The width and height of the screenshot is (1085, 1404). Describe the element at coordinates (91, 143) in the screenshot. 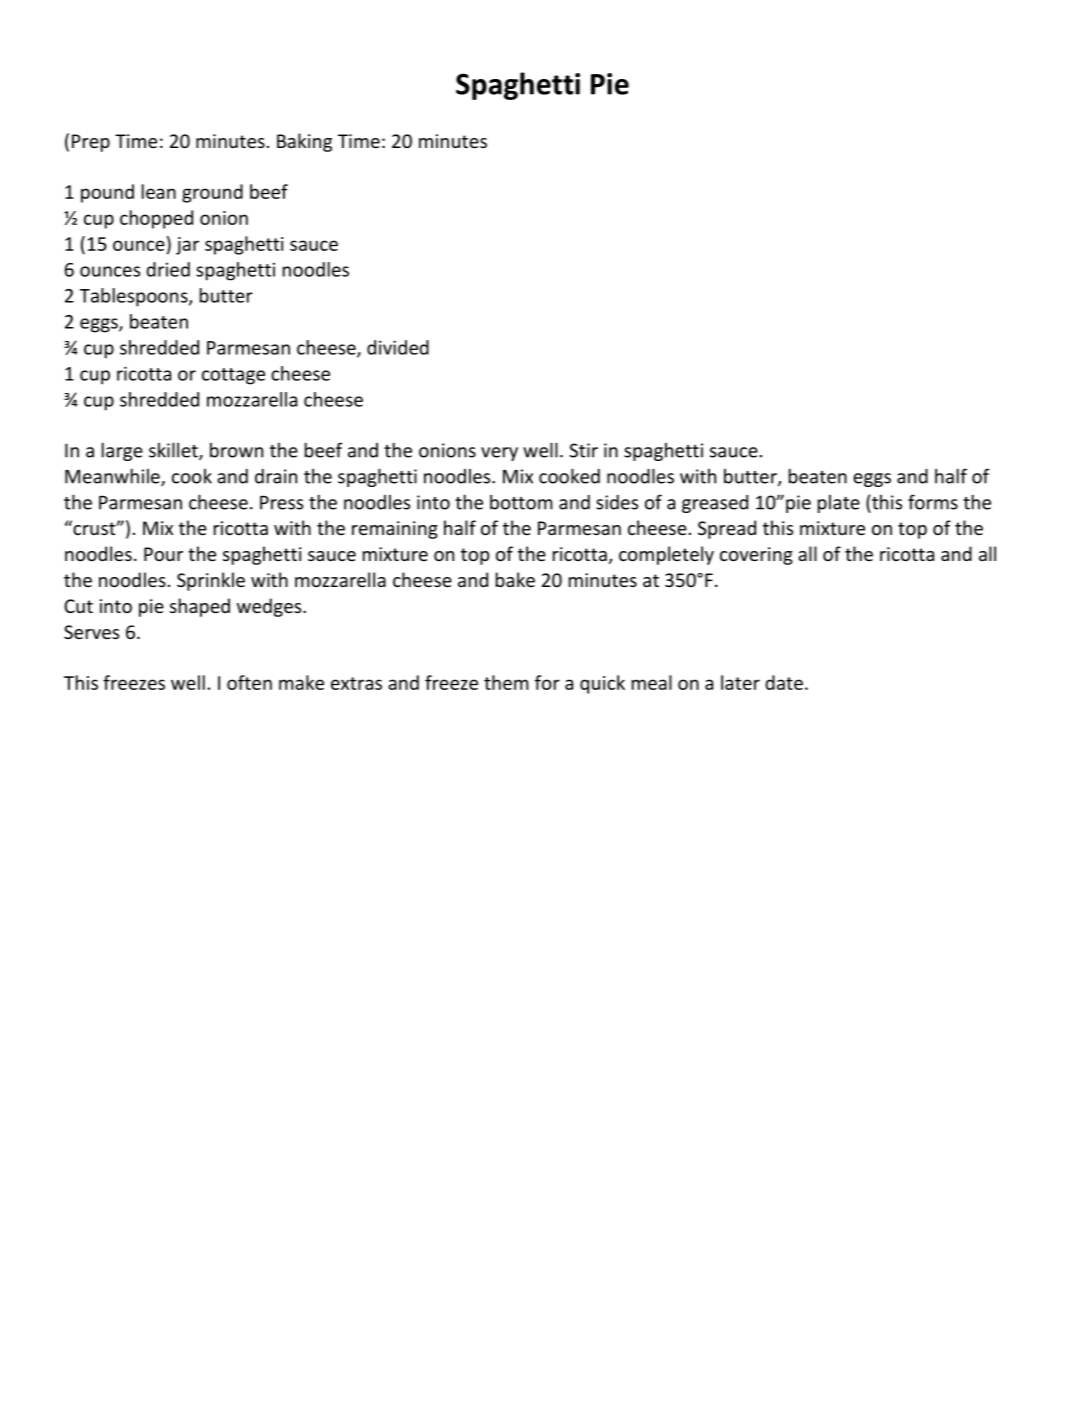

I see `Prep` at that location.
